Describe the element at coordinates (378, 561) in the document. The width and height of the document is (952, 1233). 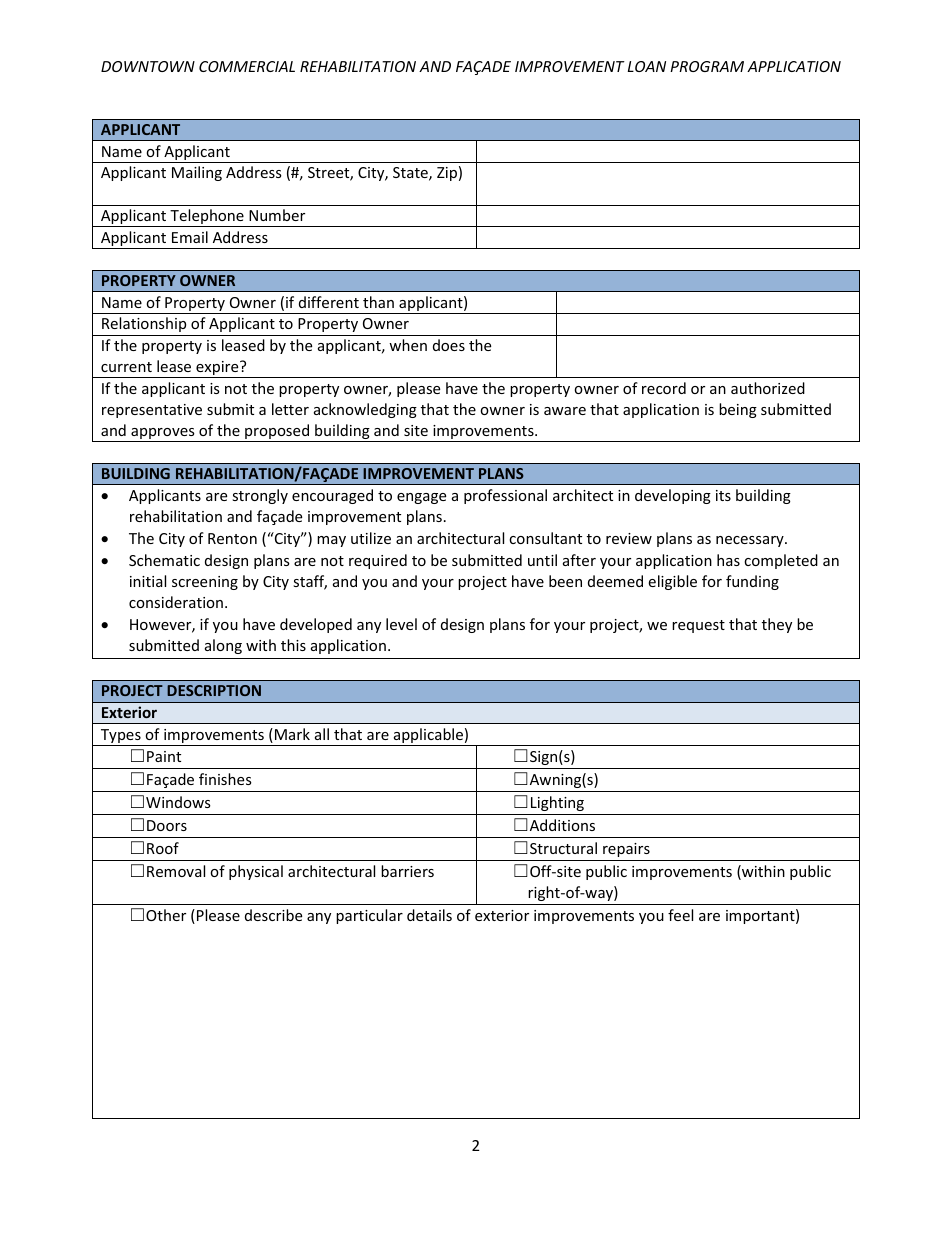
I see `required` at that location.
